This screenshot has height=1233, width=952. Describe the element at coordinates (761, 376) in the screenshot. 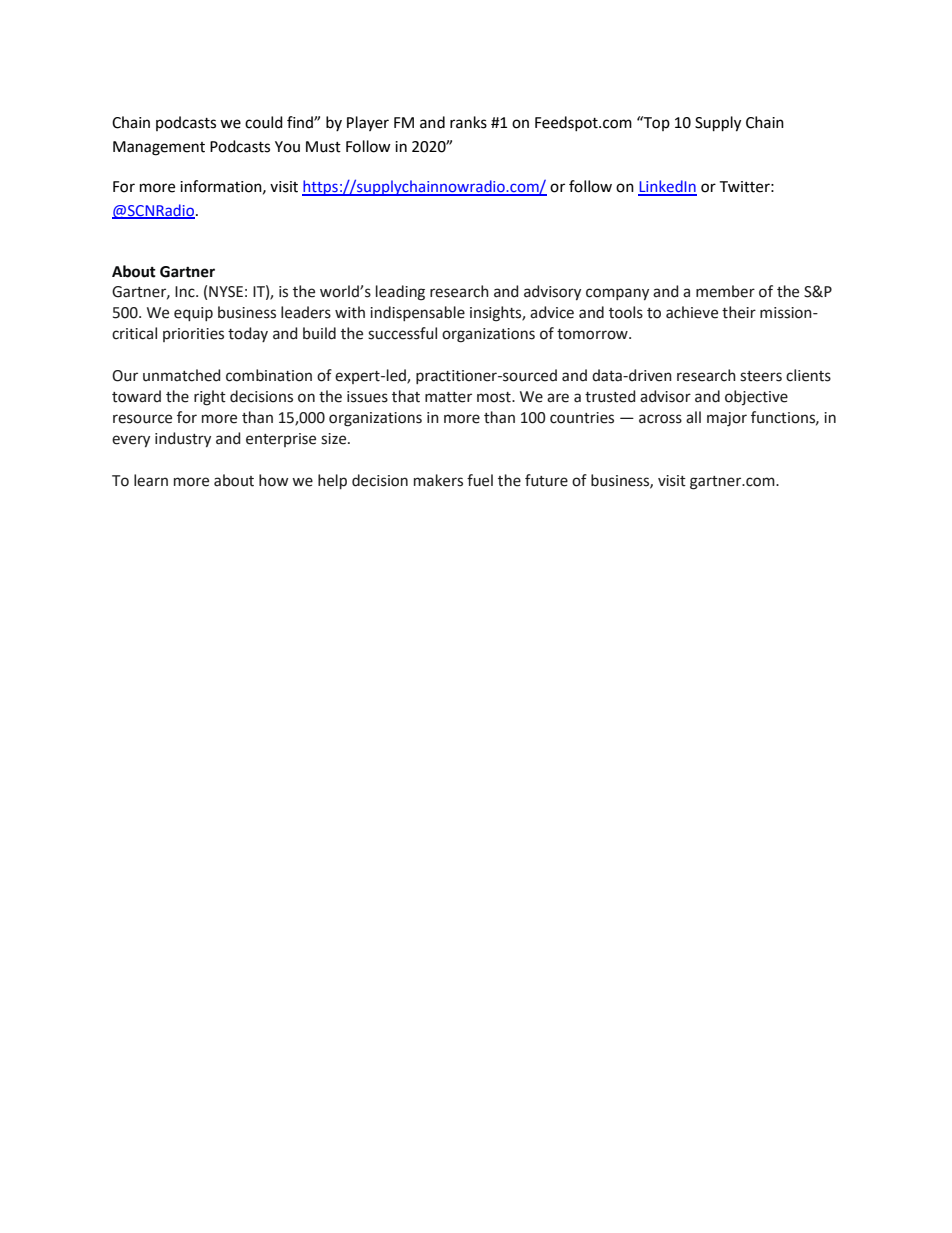

I see `steers` at that location.
